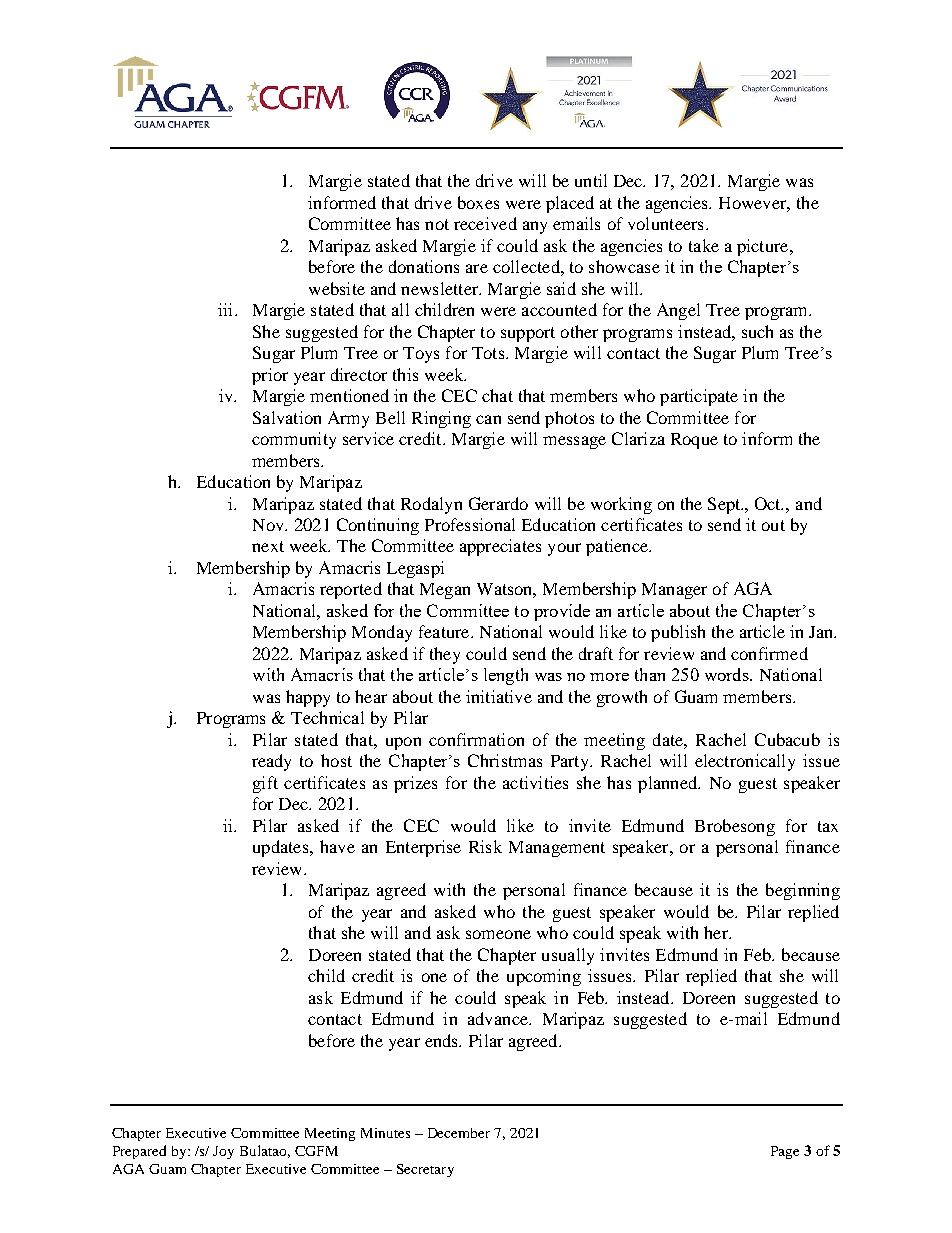 The height and width of the screenshot is (1233, 952). What do you see at coordinates (227, 309) in the screenshot?
I see `iii` at bounding box center [227, 309].
